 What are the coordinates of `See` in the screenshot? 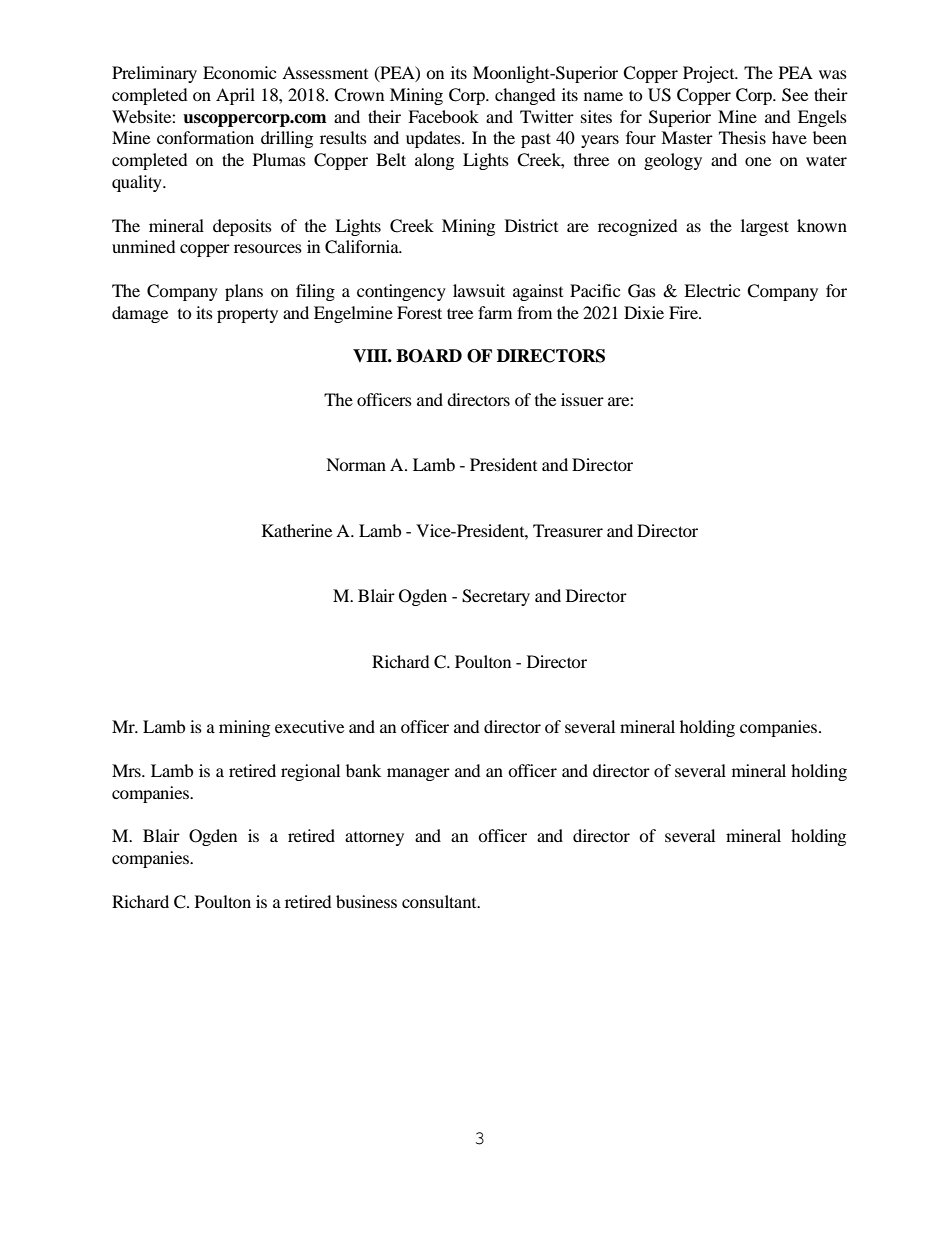 It's located at (795, 95).
